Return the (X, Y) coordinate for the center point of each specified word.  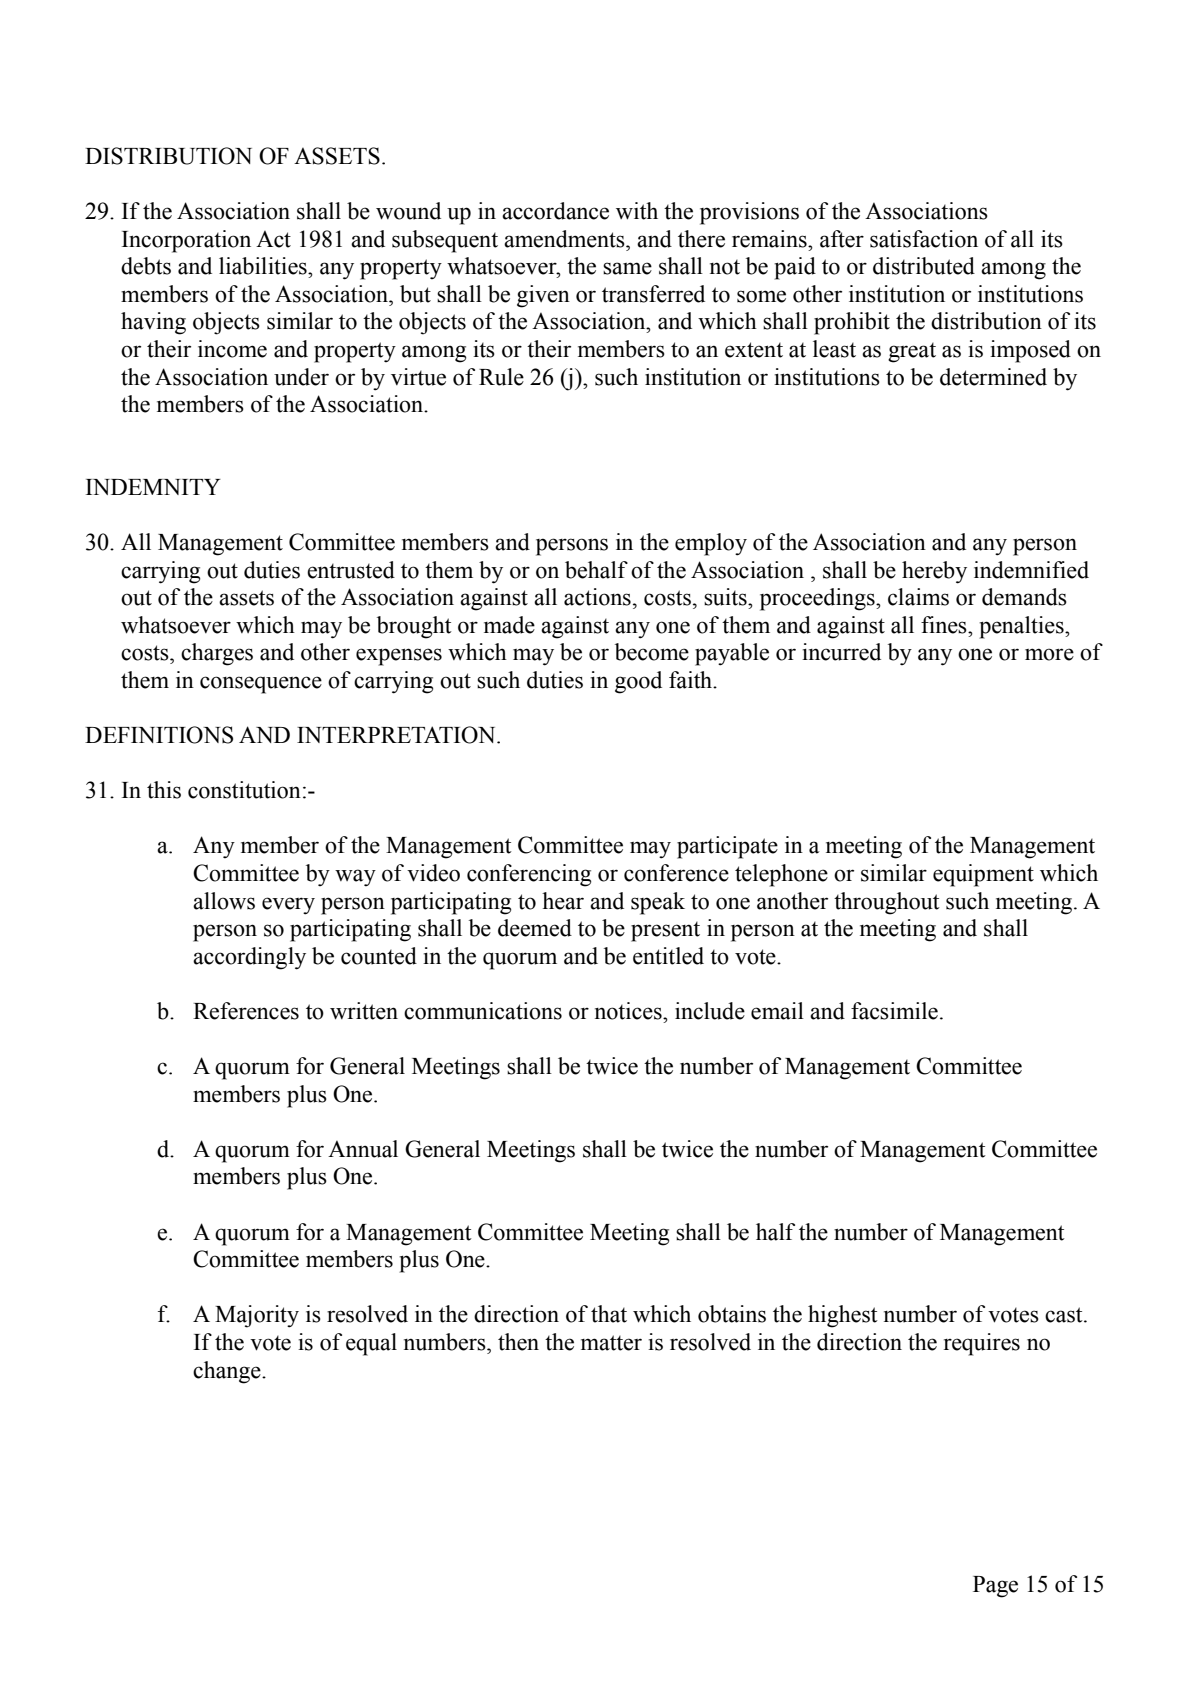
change (228, 1372)
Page (995, 1587)
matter (611, 1343)
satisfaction (924, 239)
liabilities (264, 266)
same (627, 268)
